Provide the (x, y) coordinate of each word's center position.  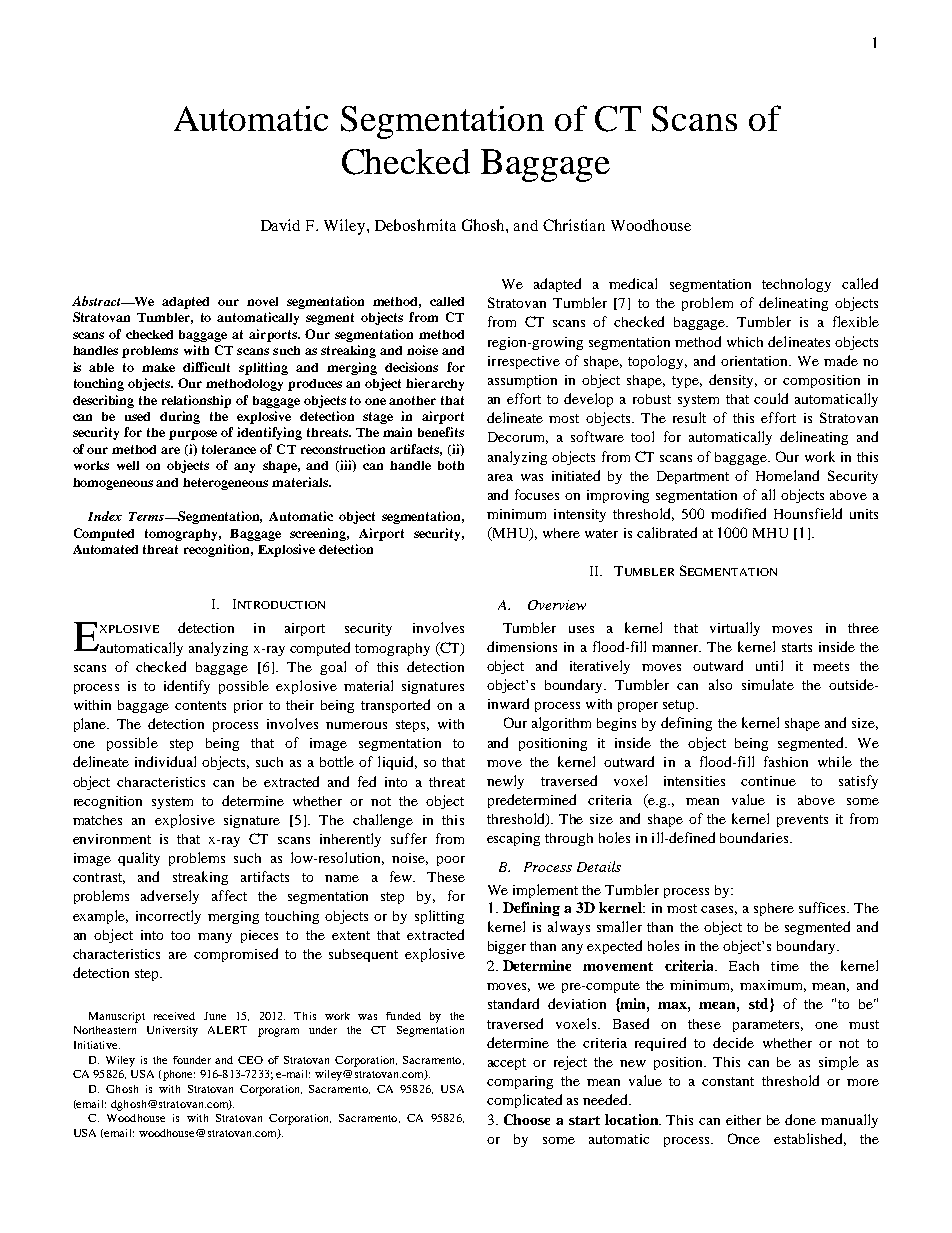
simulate (768, 684)
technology (796, 285)
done (800, 1119)
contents (200, 705)
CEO (250, 1060)
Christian (574, 225)
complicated (524, 1101)
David (280, 225)
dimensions (522, 646)
